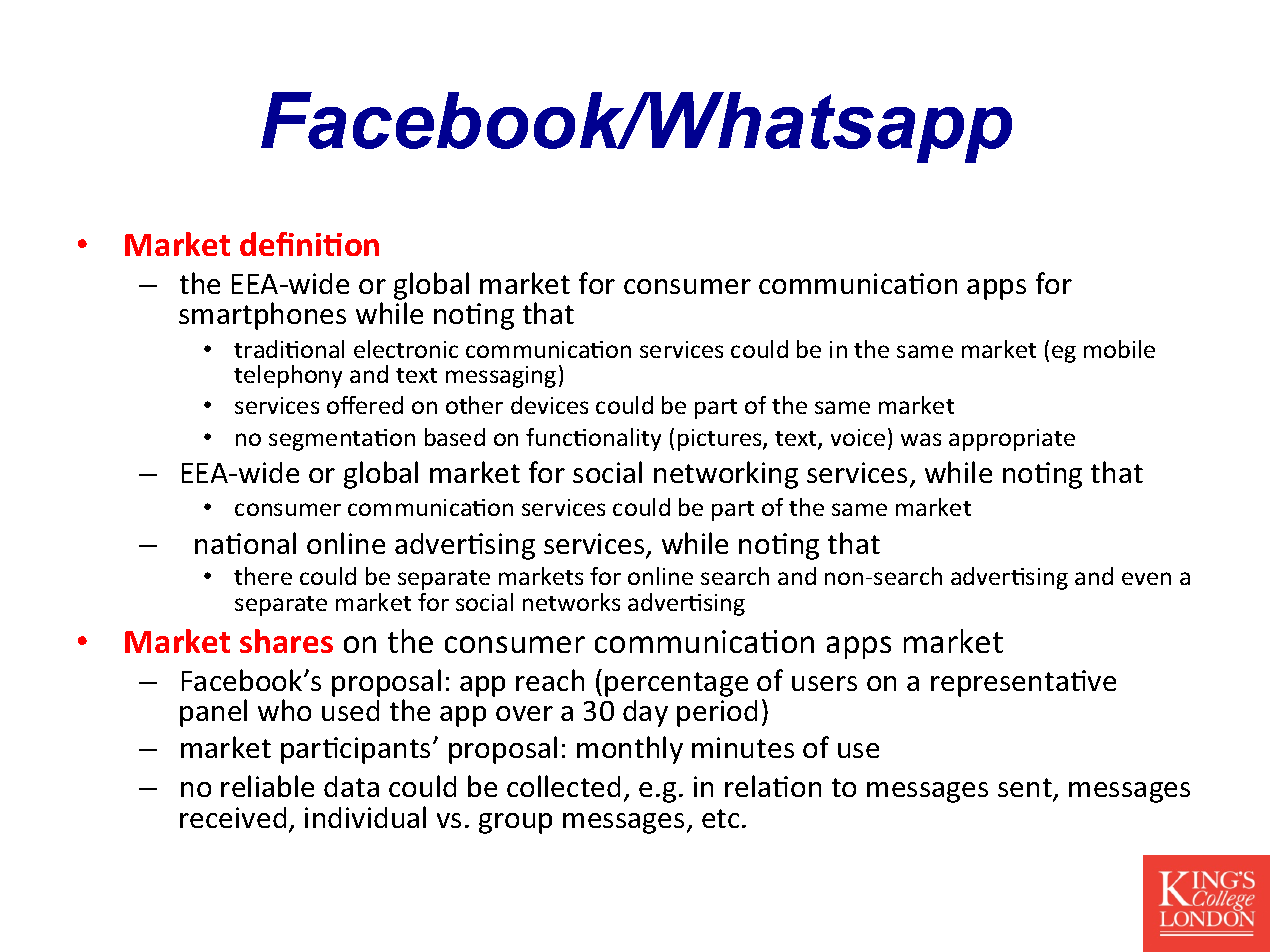  What do you see at coordinates (720, 818) in the image?
I see `etc` at bounding box center [720, 818].
